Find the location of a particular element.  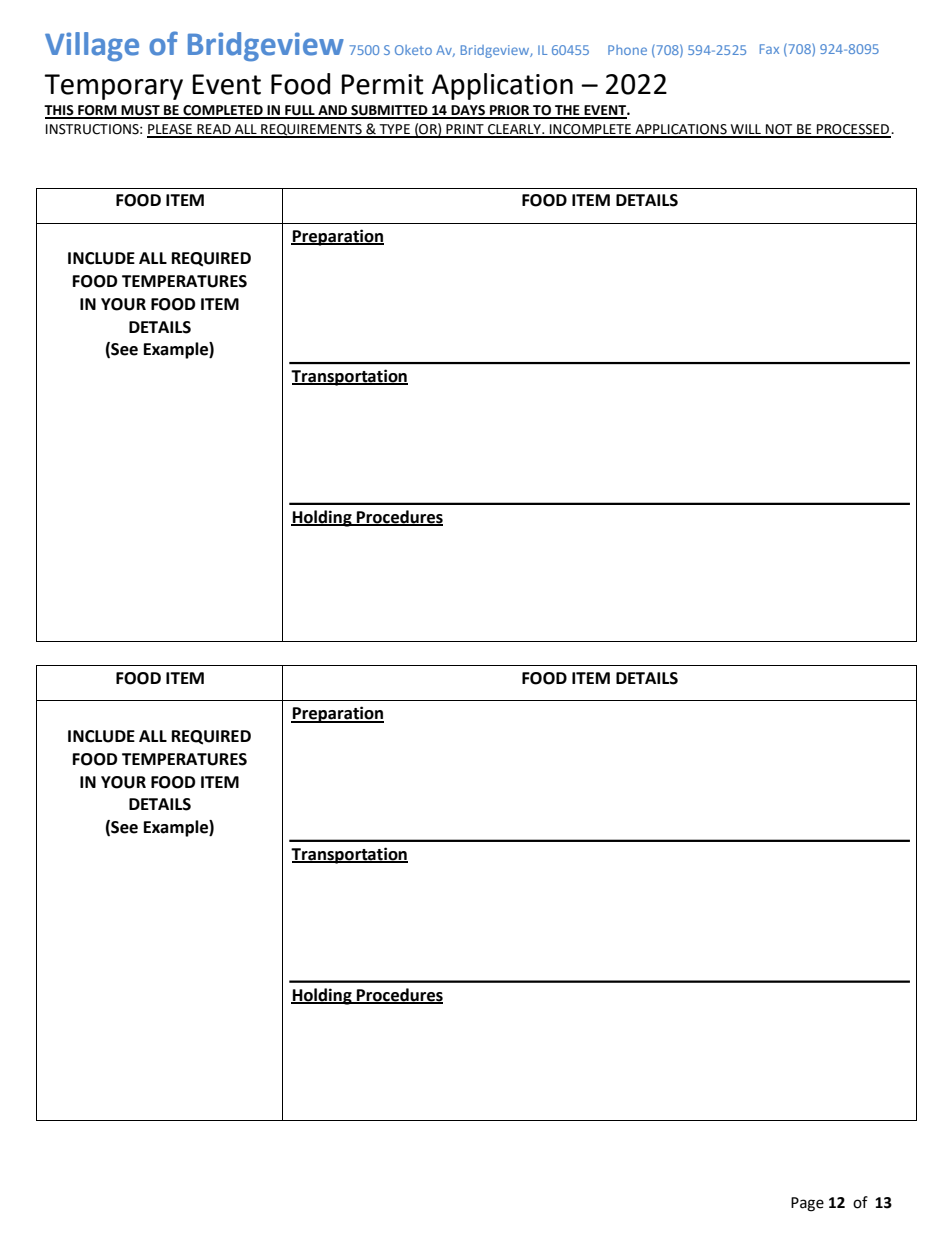

PLEASE is located at coordinates (170, 130).
